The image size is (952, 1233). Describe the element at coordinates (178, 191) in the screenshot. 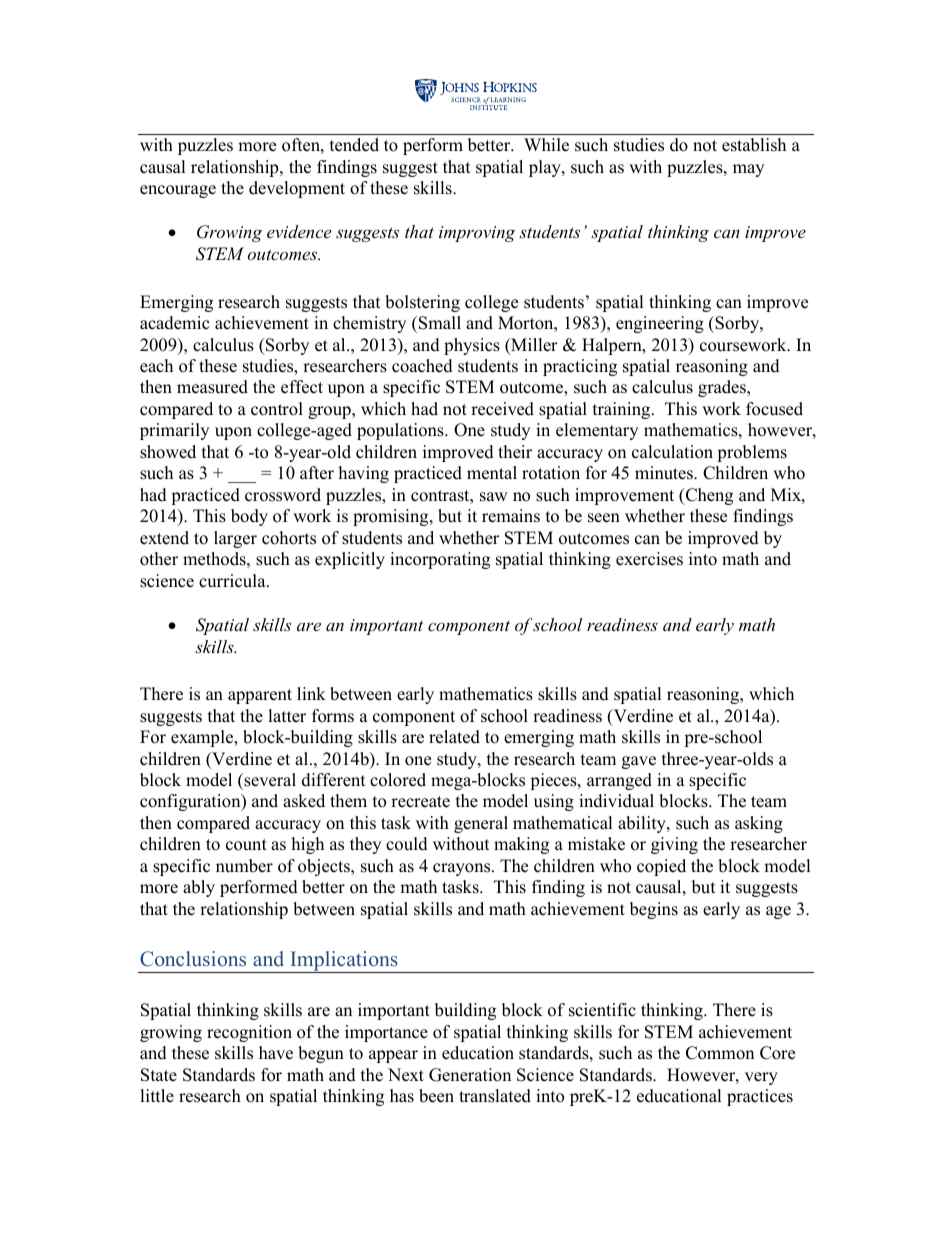

I see `encourage` at that location.
